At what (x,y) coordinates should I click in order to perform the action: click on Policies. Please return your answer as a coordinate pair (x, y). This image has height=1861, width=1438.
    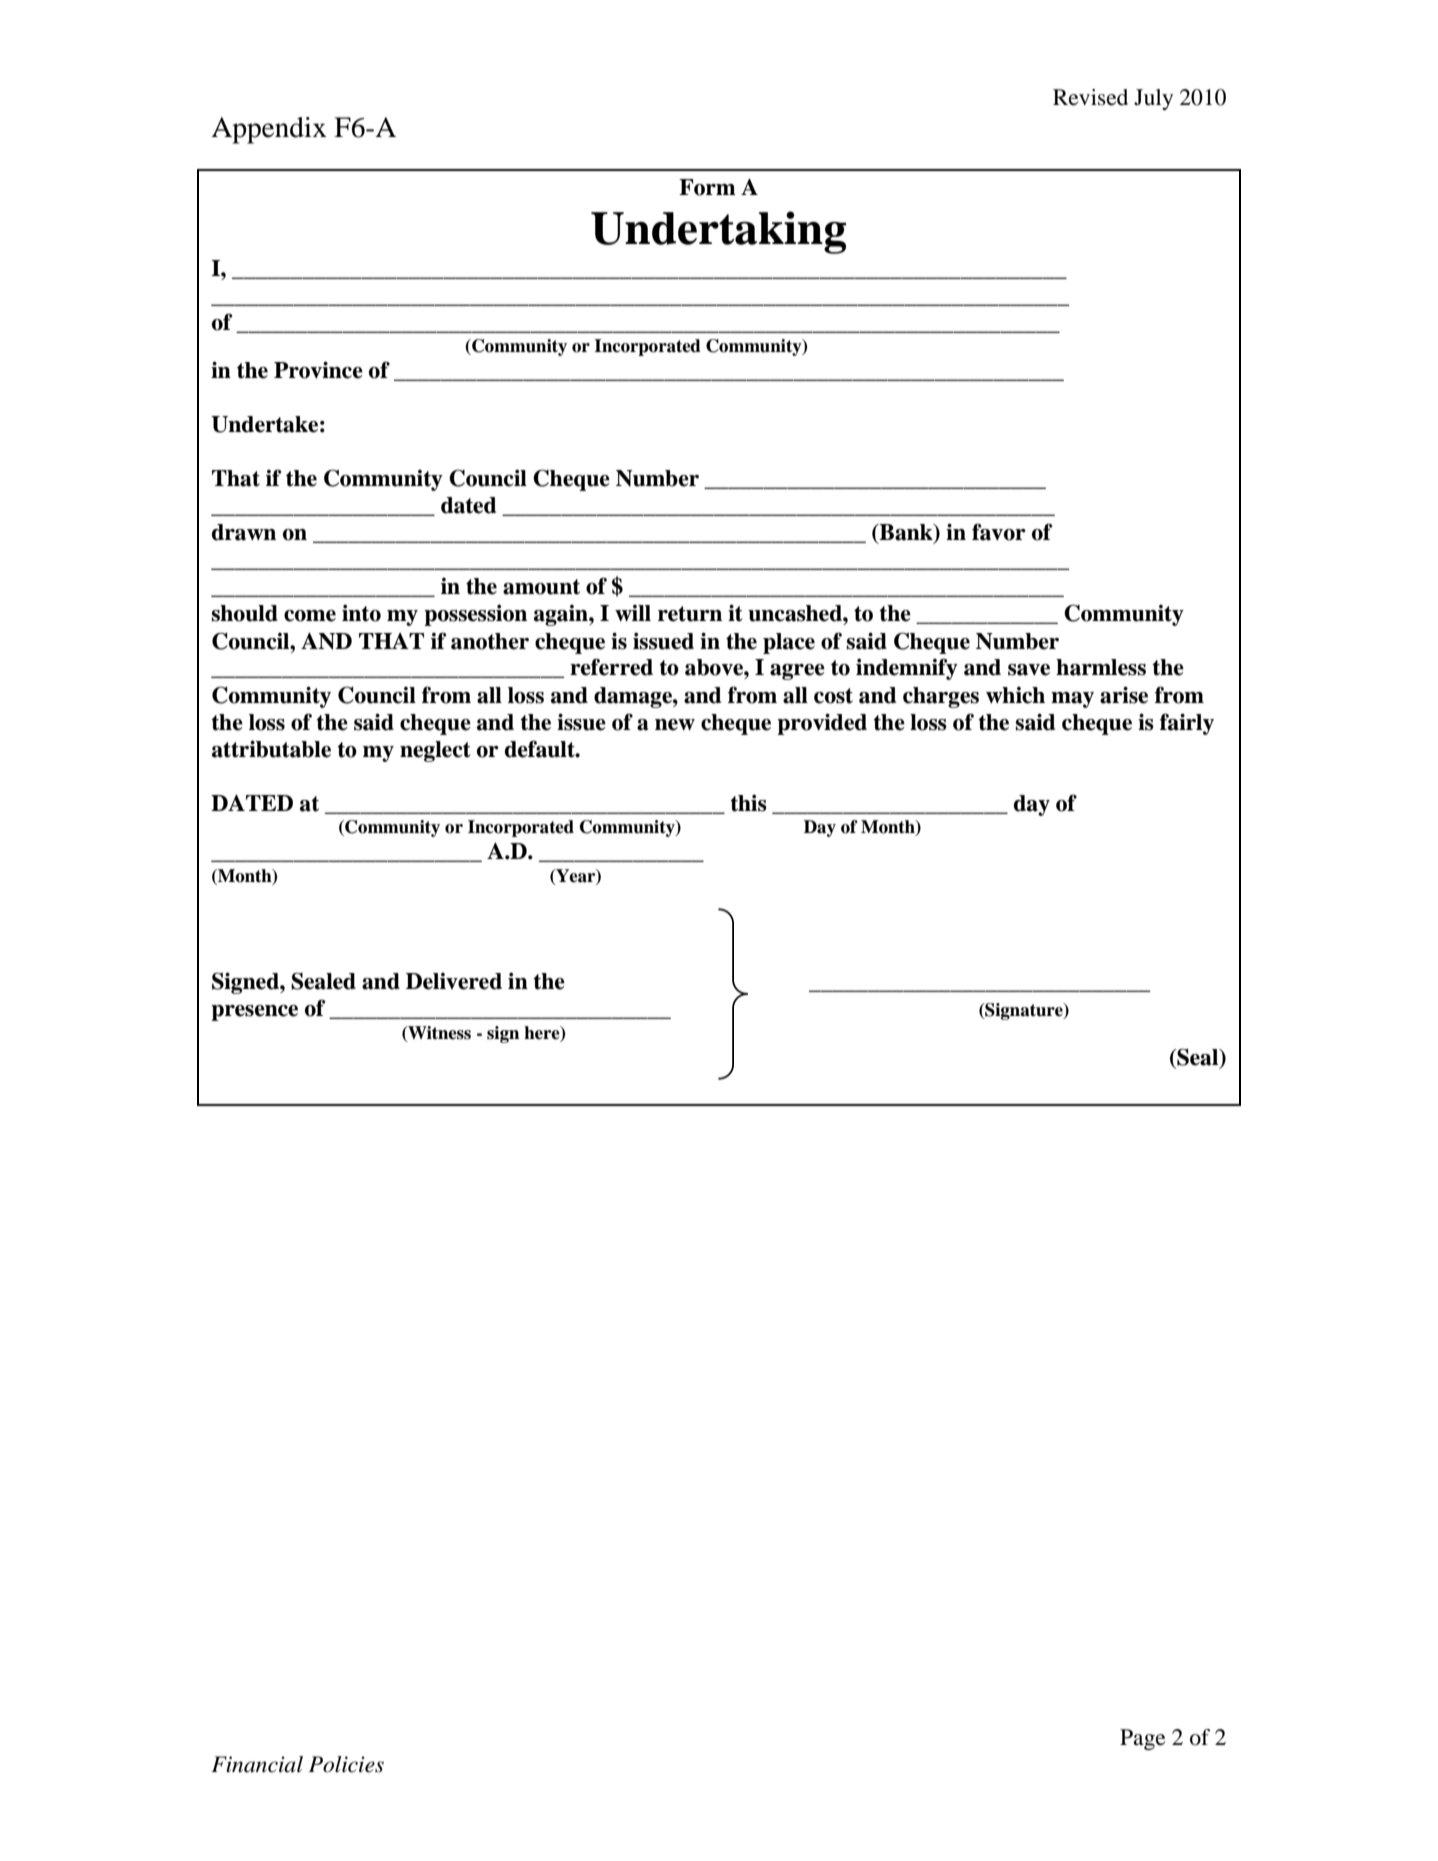
    Looking at the image, I should click on (346, 1764).
